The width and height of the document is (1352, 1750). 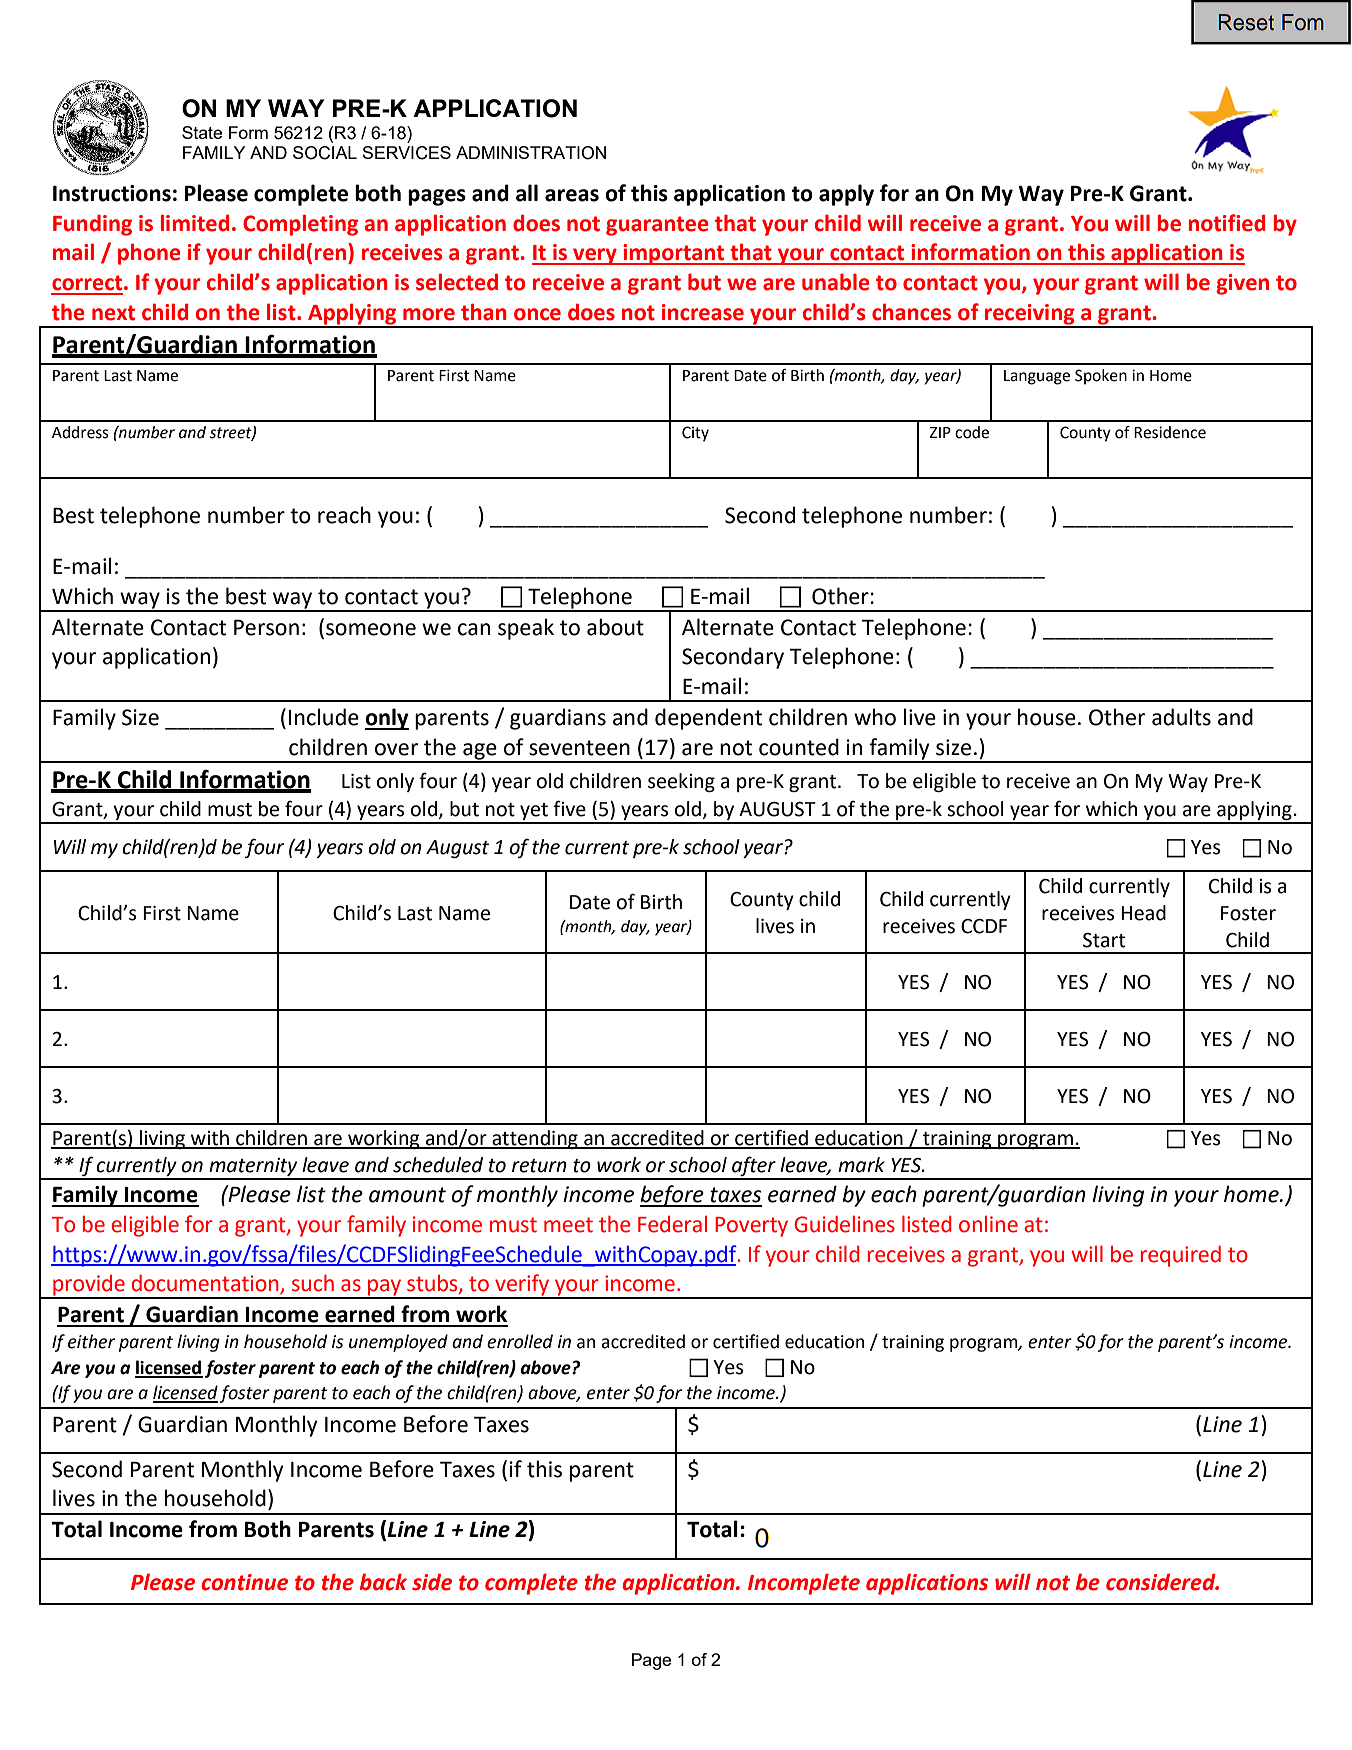 What do you see at coordinates (244, 1582) in the document?
I see `continue` at bounding box center [244, 1582].
